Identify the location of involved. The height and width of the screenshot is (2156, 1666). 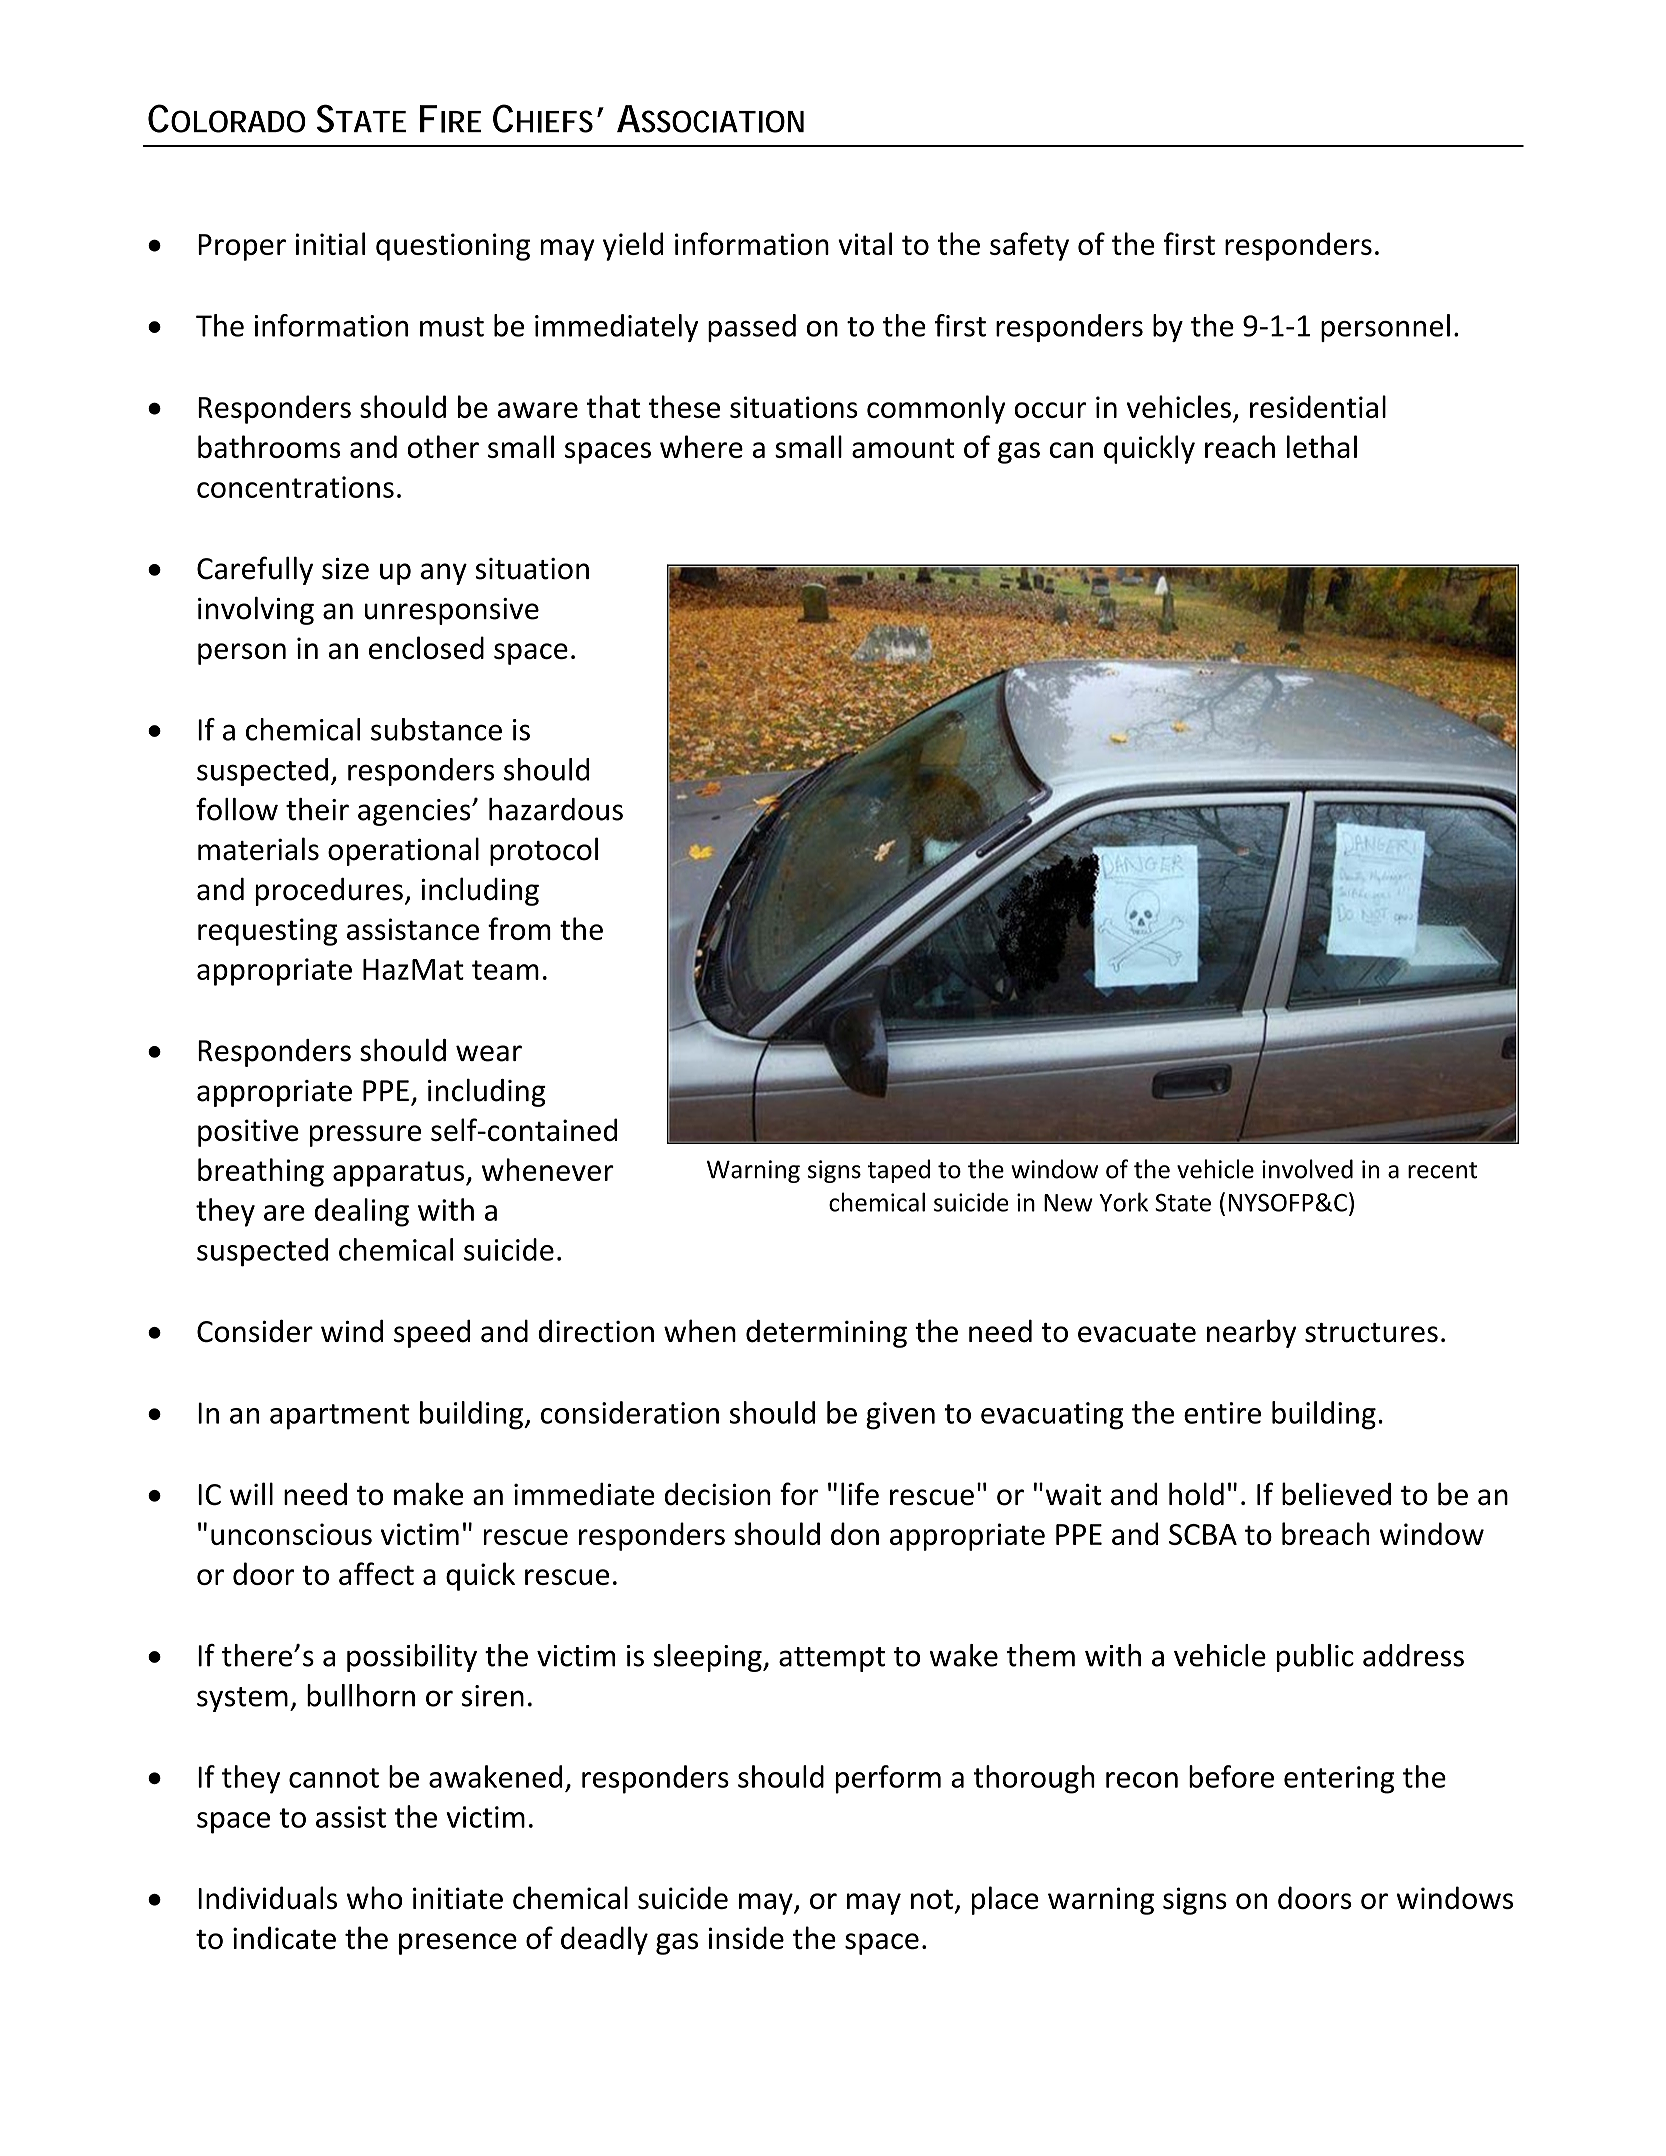
(1307, 1169).
